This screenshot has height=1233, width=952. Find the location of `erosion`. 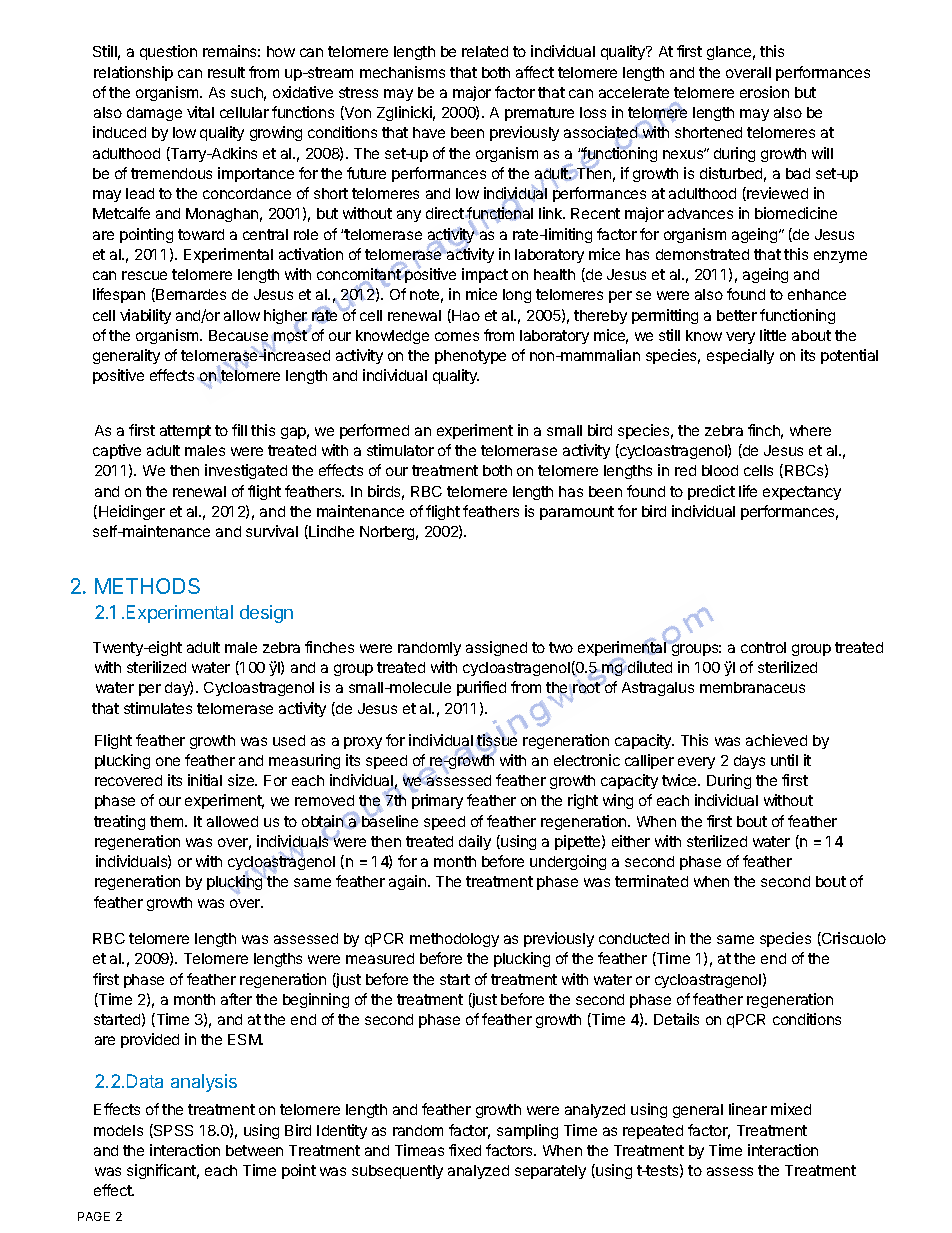

erosion is located at coordinates (764, 92).
